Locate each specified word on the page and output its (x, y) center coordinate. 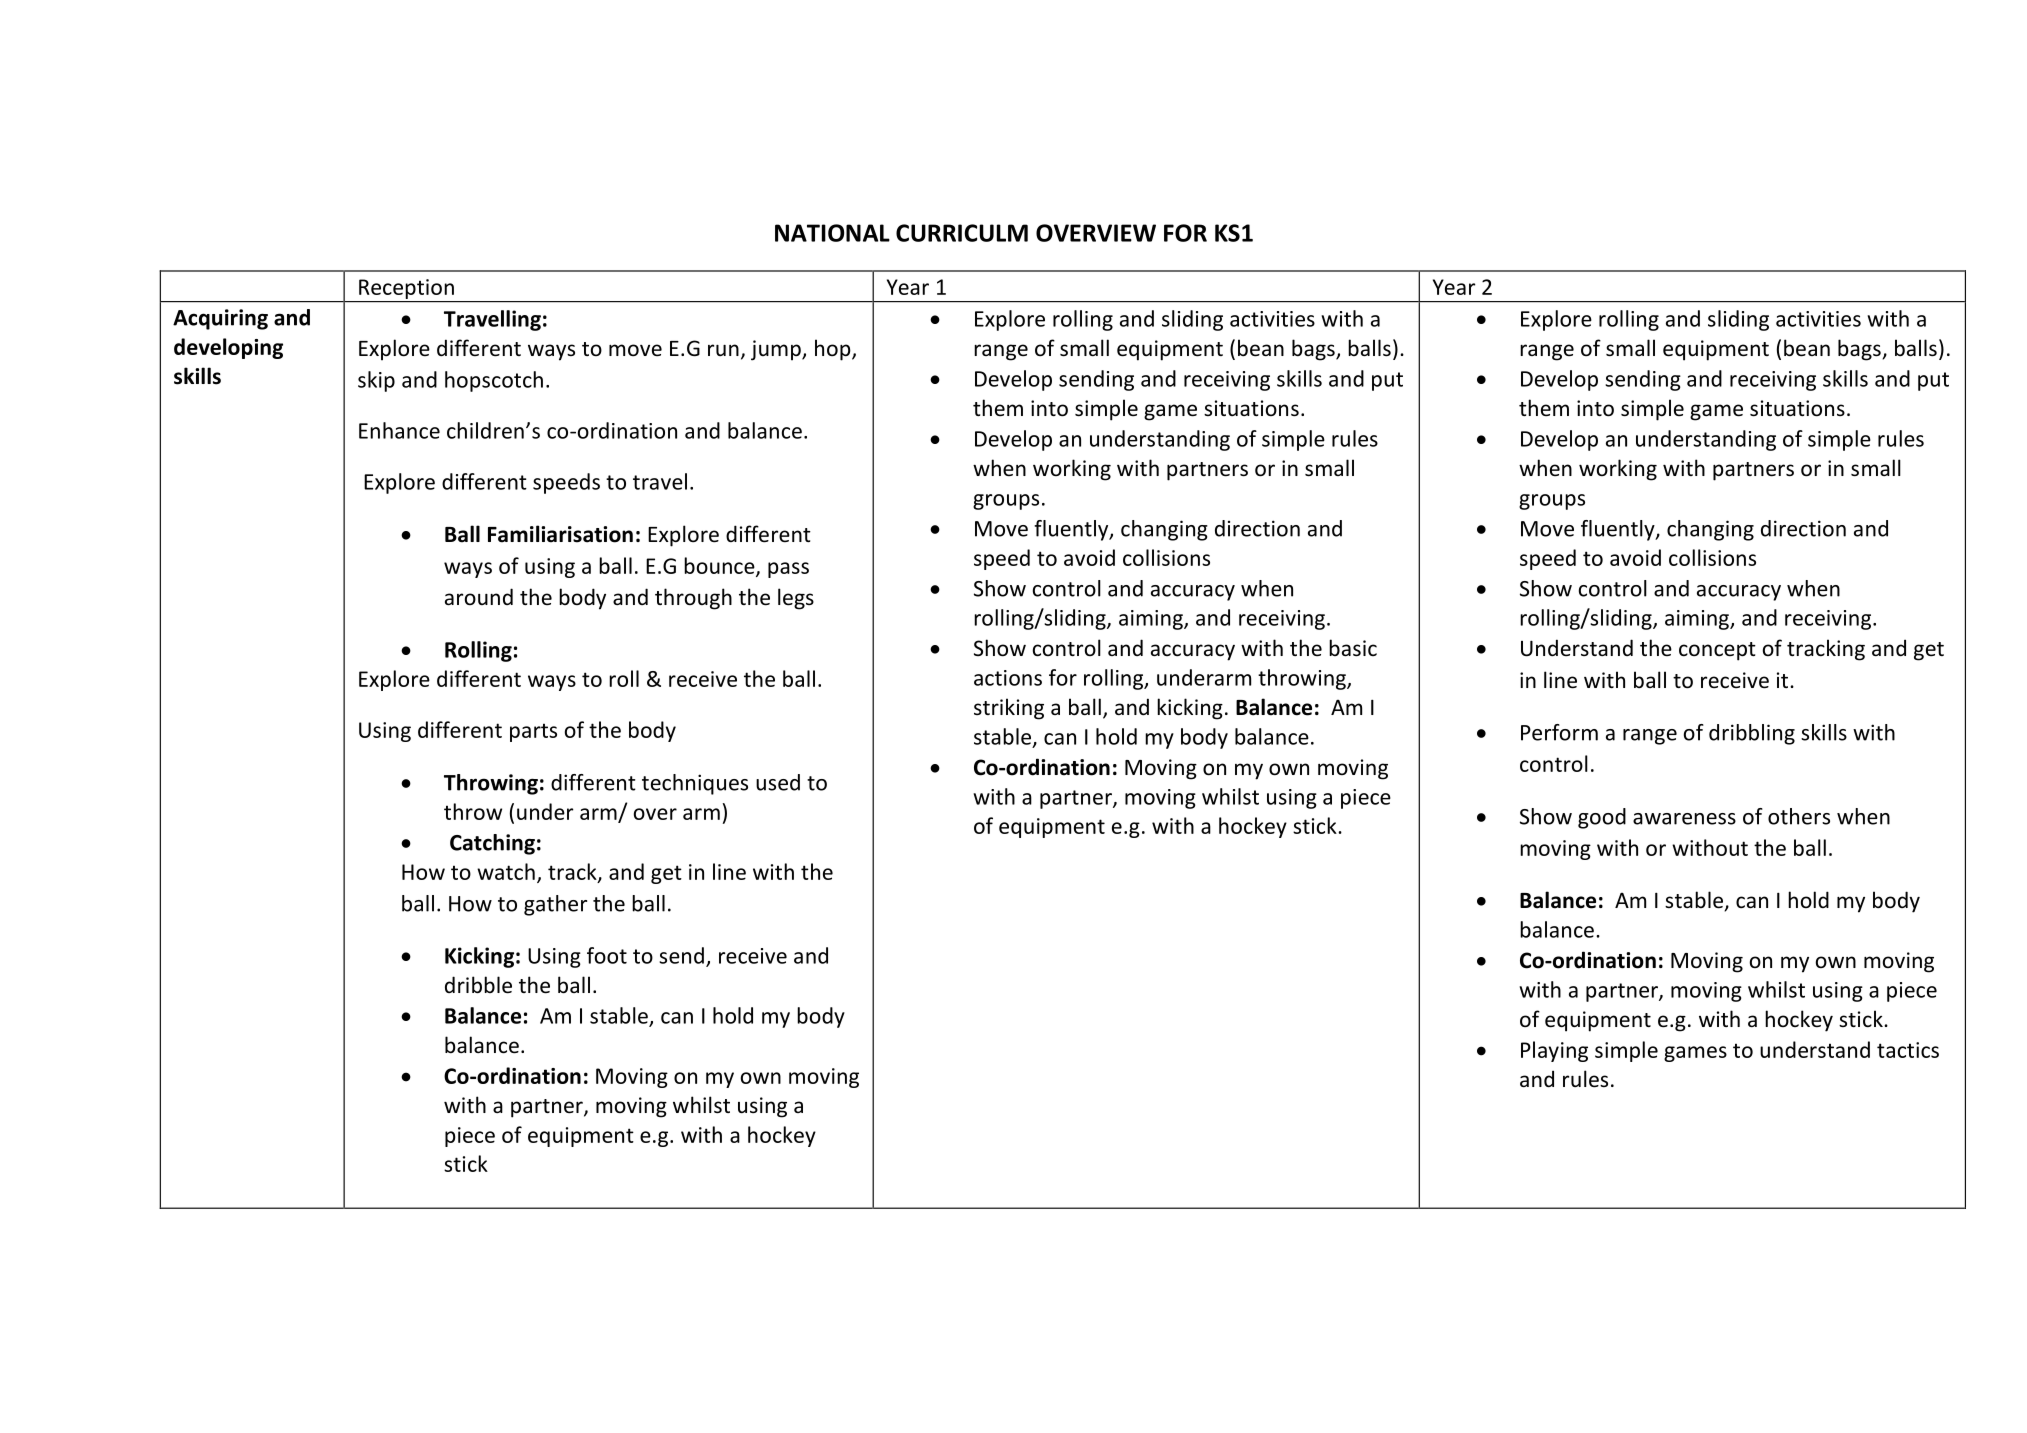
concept (1717, 651)
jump (777, 350)
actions (1008, 678)
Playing (1554, 1051)
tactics (1908, 1050)
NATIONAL (832, 233)
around (479, 596)
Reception (406, 289)
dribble (478, 985)
